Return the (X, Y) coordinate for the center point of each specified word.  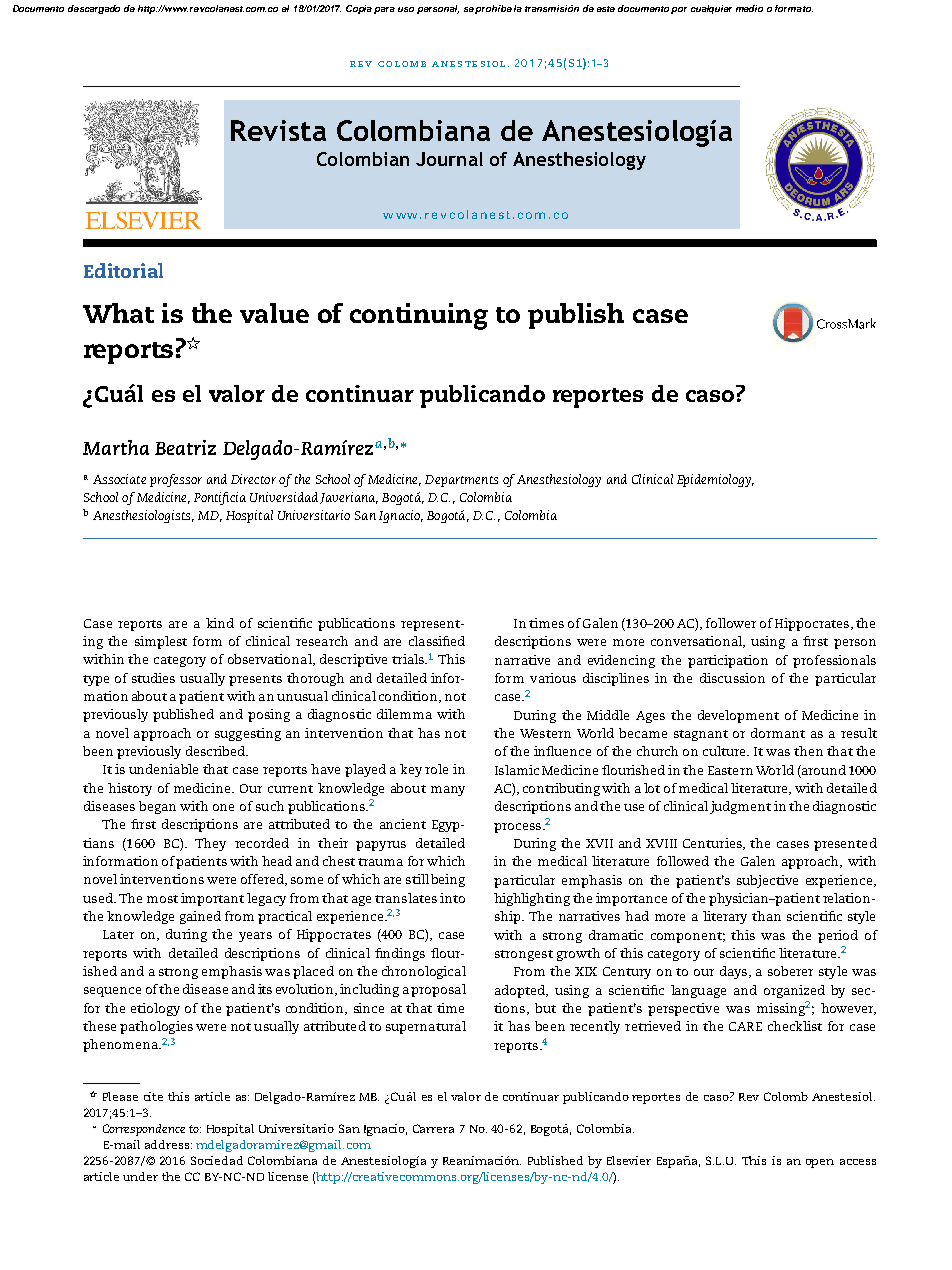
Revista (278, 130)
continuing (419, 316)
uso (406, 9)
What (118, 313)
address (167, 1144)
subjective (767, 881)
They (210, 844)
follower (731, 623)
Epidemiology (715, 480)
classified (437, 641)
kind (220, 623)
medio (749, 8)
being (448, 880)
